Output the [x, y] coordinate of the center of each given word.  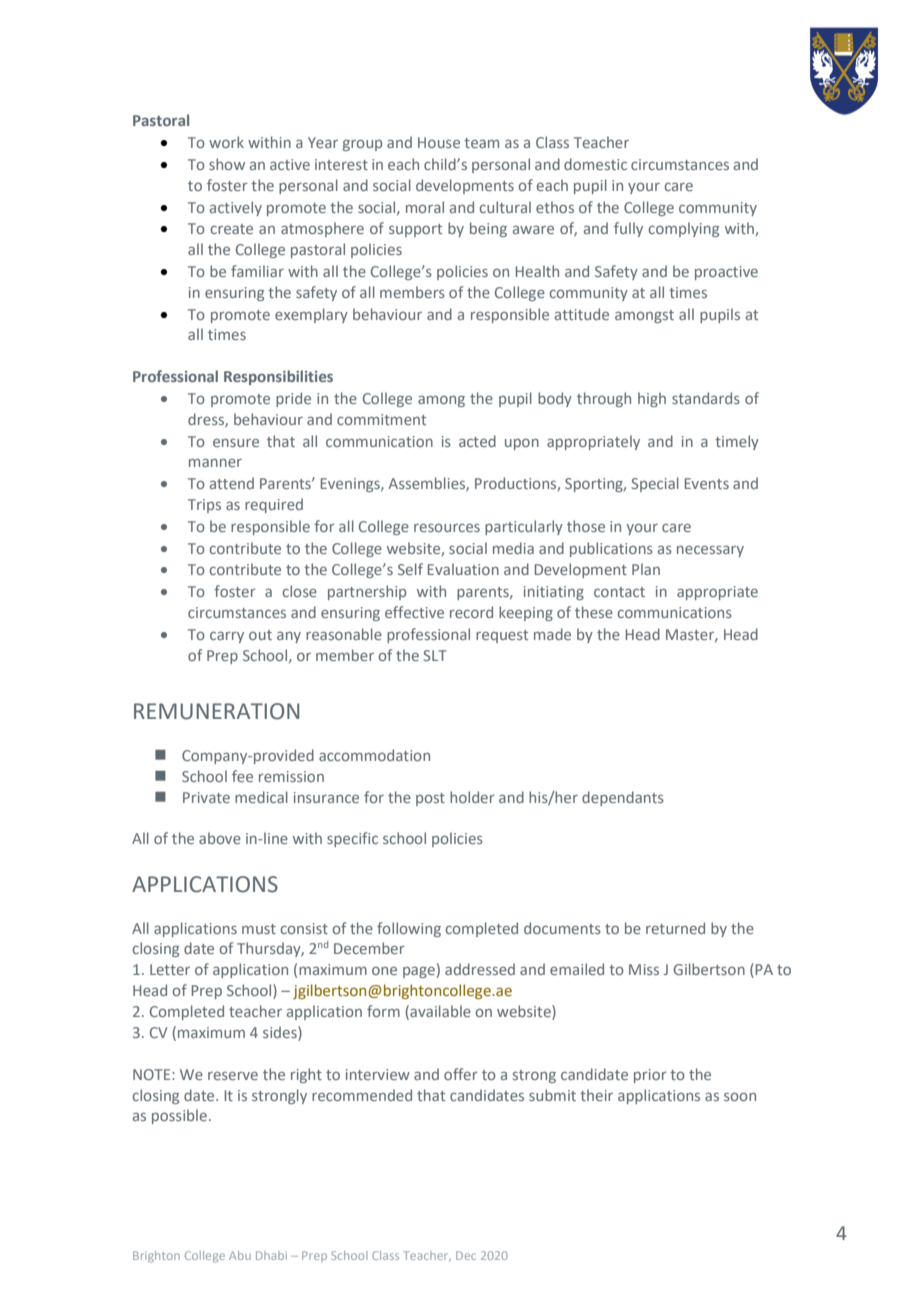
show [227, 164]
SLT [435, 655]
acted [477, 441]
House [439, 142]
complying [684, 229]
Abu [240, 1255]
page [419, 972]
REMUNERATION [216, 711]
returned [675, 928]
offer [461, 1074]
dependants [623, 798]
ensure [236, 443]
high [652, 399]
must [259, 929]
